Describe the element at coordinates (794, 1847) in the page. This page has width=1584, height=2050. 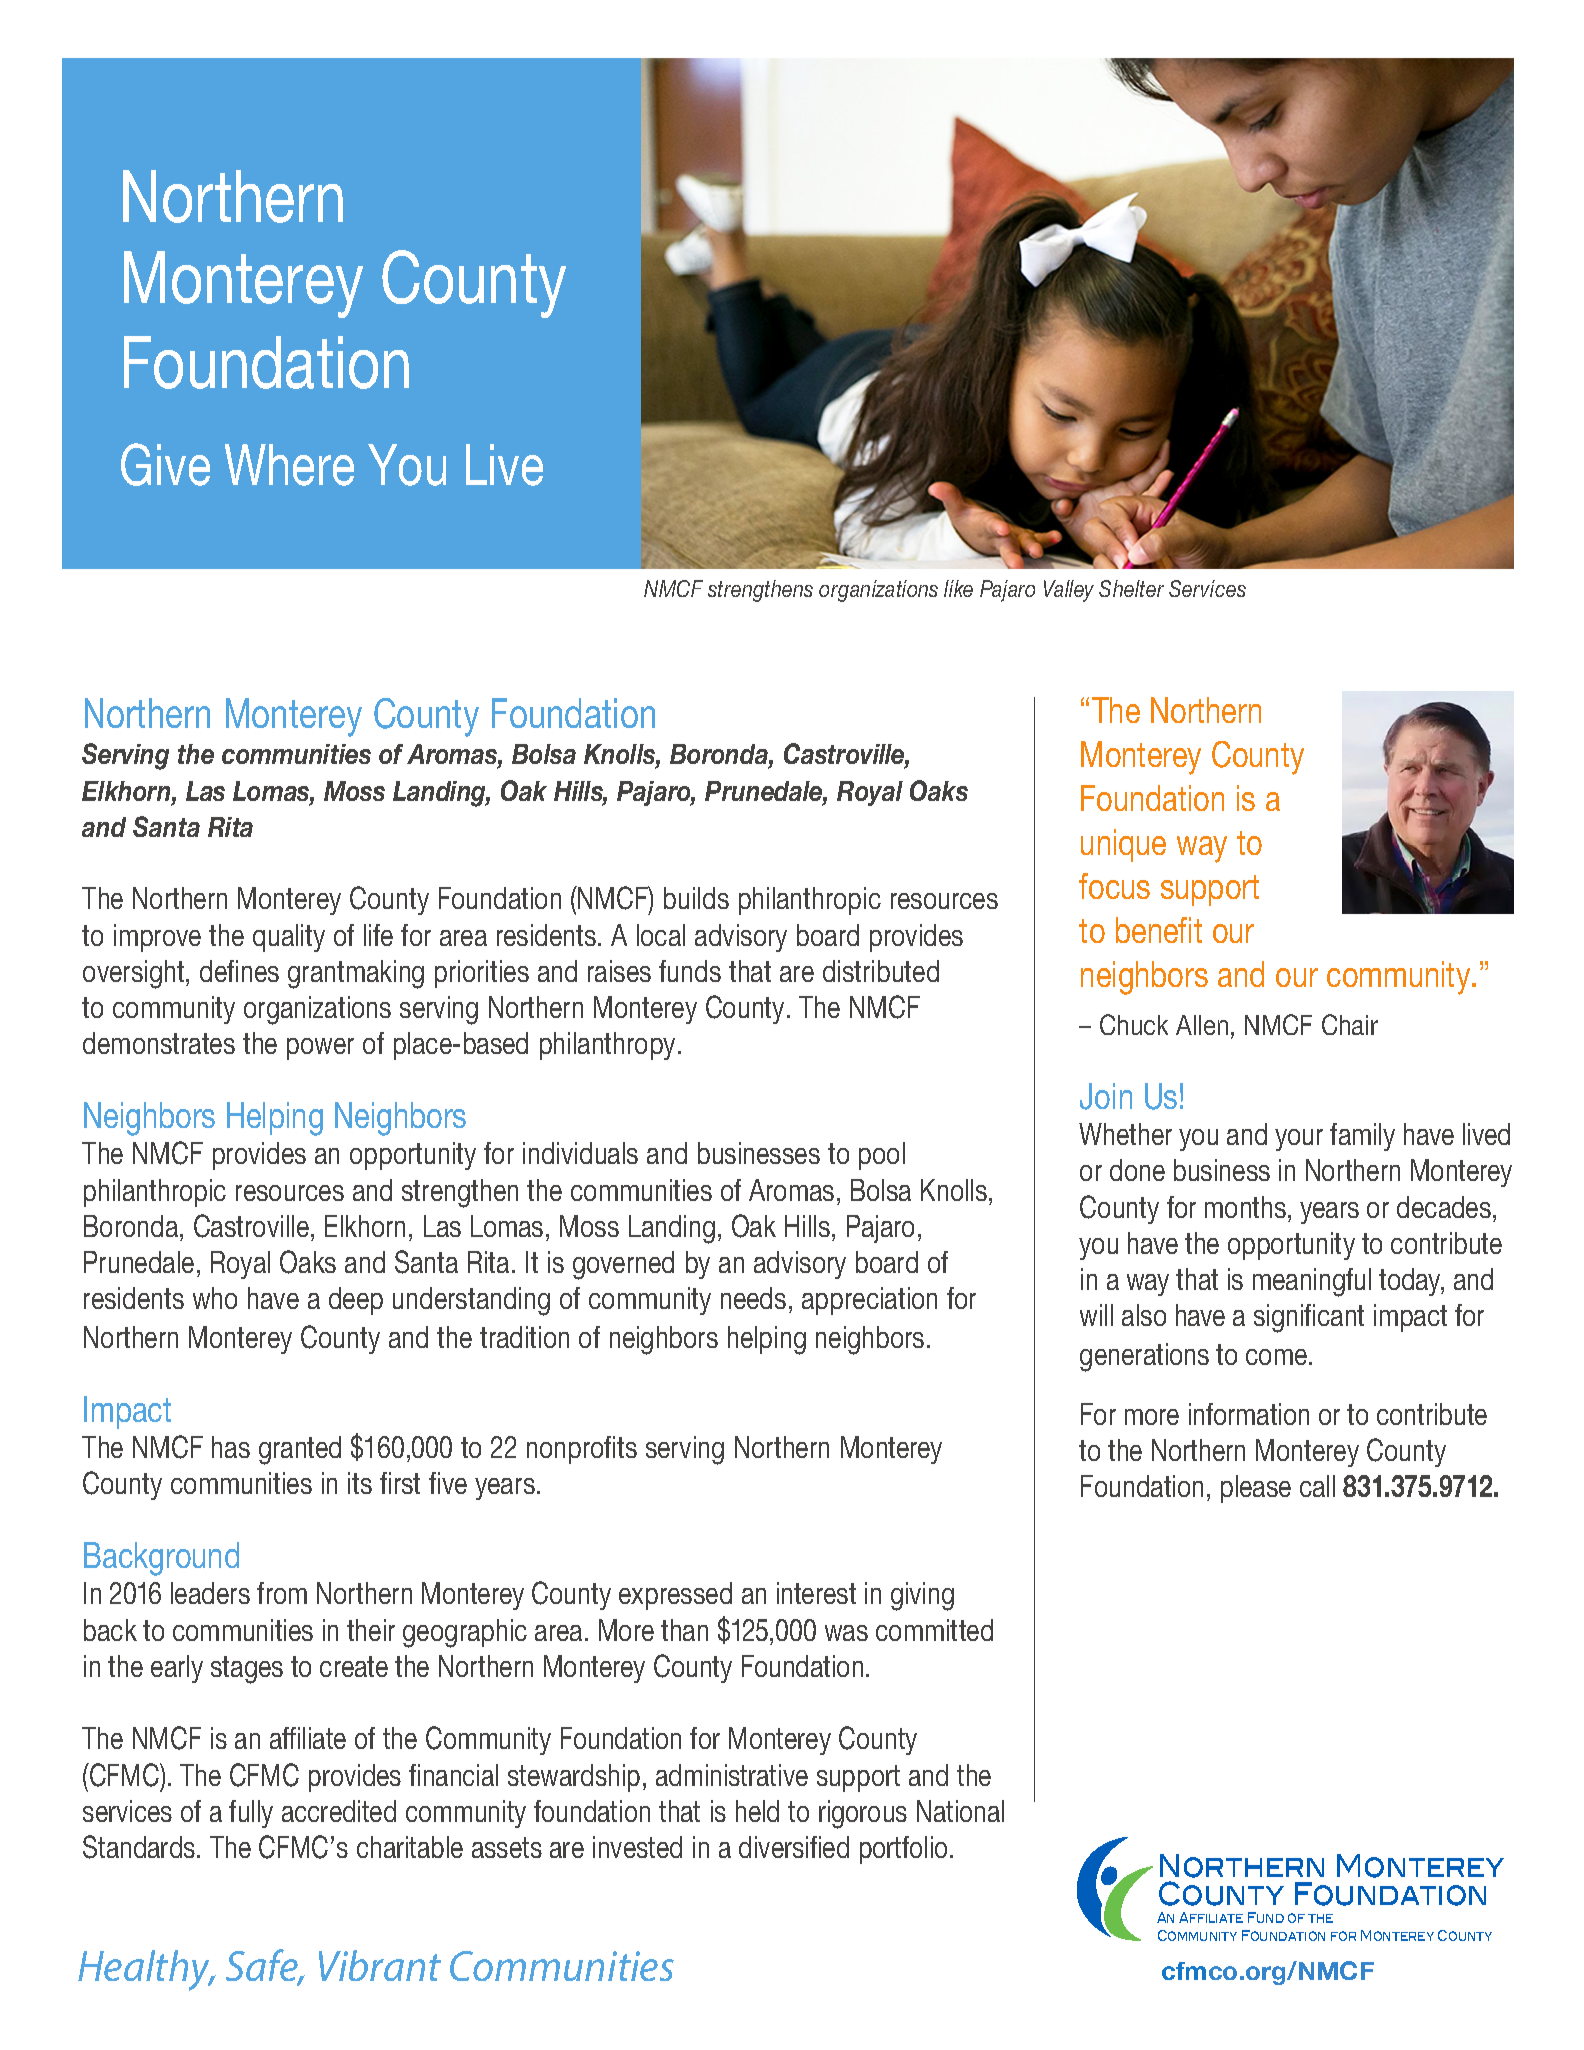
I see `diversified` at that location.
